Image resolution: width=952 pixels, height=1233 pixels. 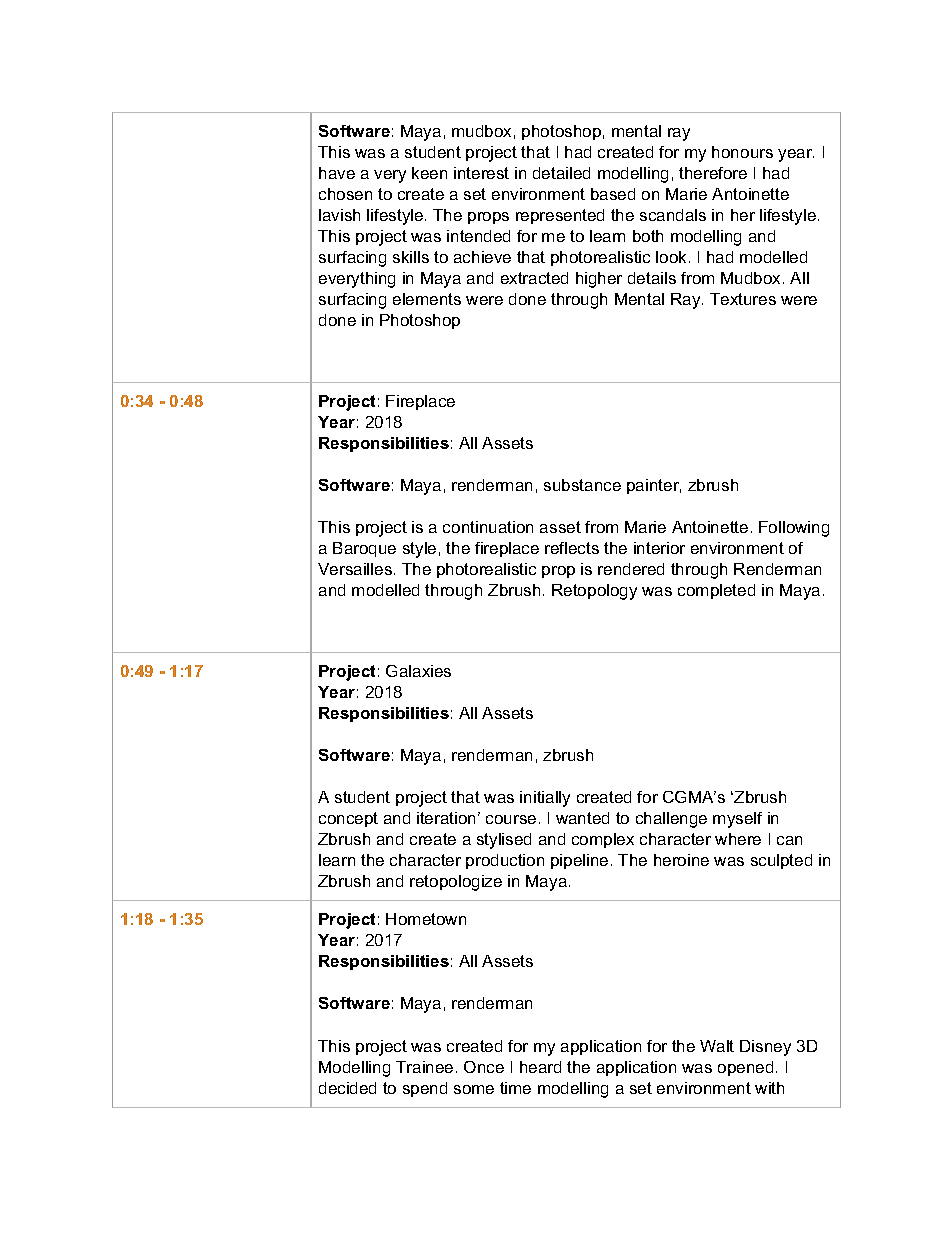 I want to click on therefore, so click(x=713, y=173).
